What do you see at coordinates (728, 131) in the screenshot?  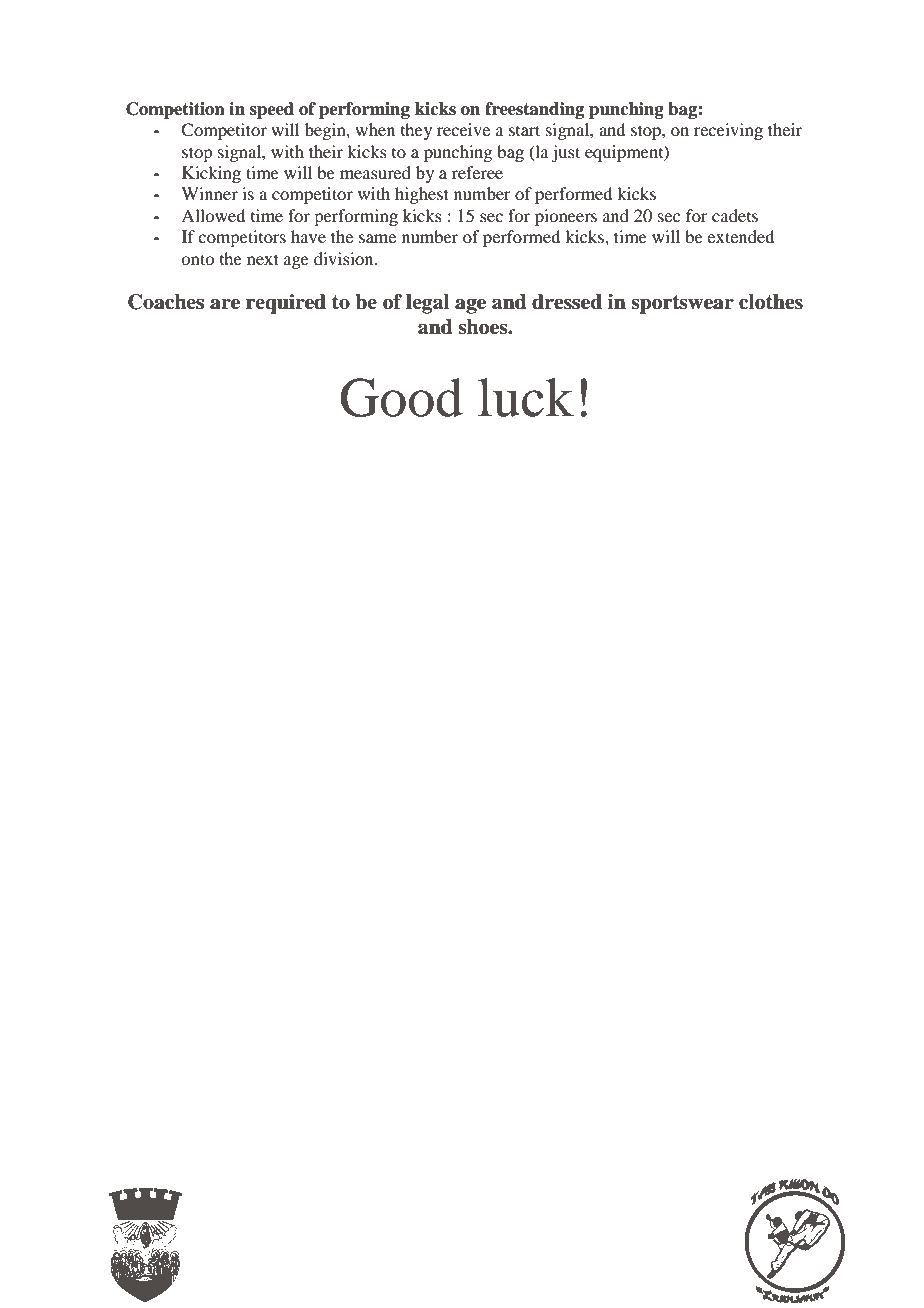 I see `receiving` at bounding box center [728, 131].
